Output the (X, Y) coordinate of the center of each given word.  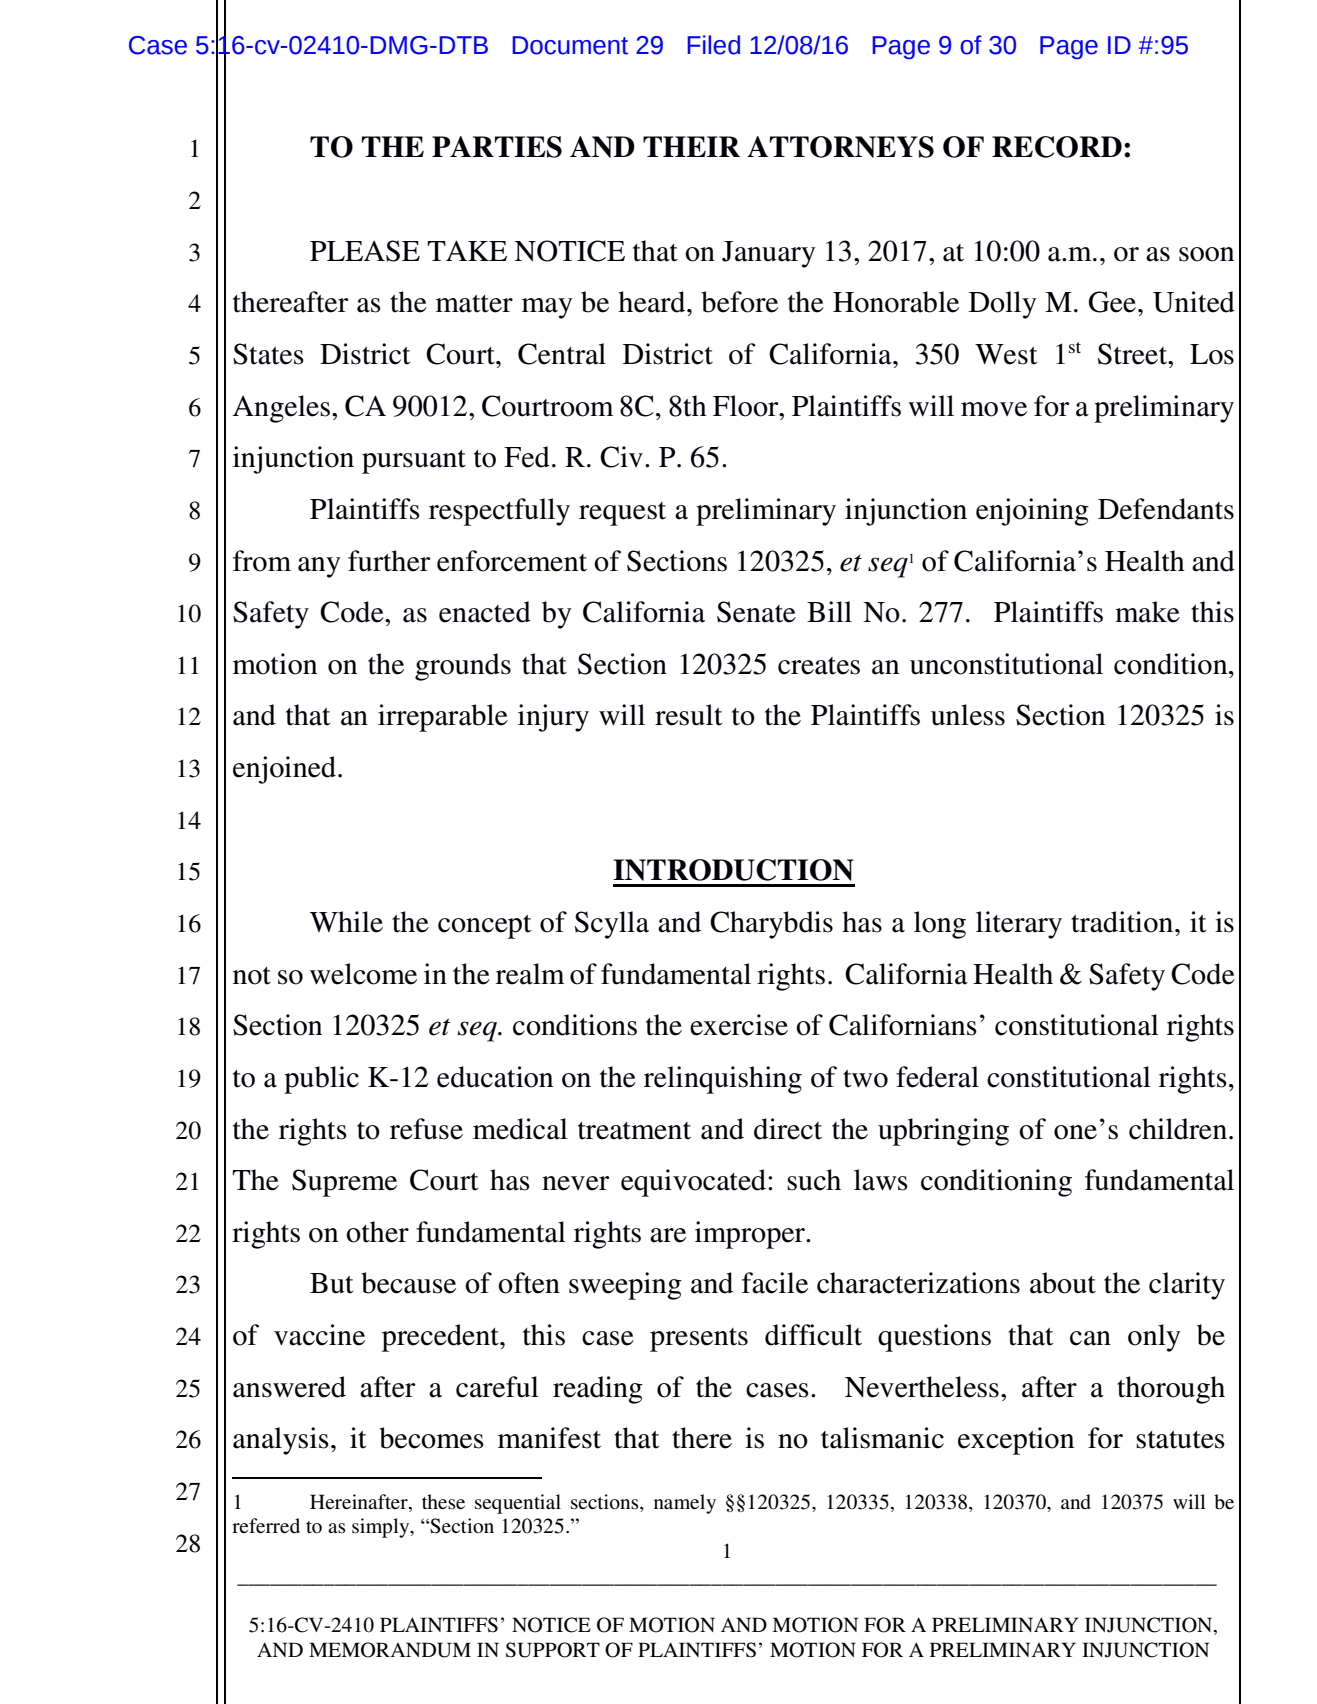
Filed (713, 45)
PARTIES (497, 147)
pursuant (414, 462)
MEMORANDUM (390, 1650)
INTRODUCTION (733, 870)
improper (751, 1235)
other (377, 1232)
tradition (1123, 922)
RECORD (1057, 147)
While (346, 922)
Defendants (1166, 509)
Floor (747, 406)
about (1063, 1283)
